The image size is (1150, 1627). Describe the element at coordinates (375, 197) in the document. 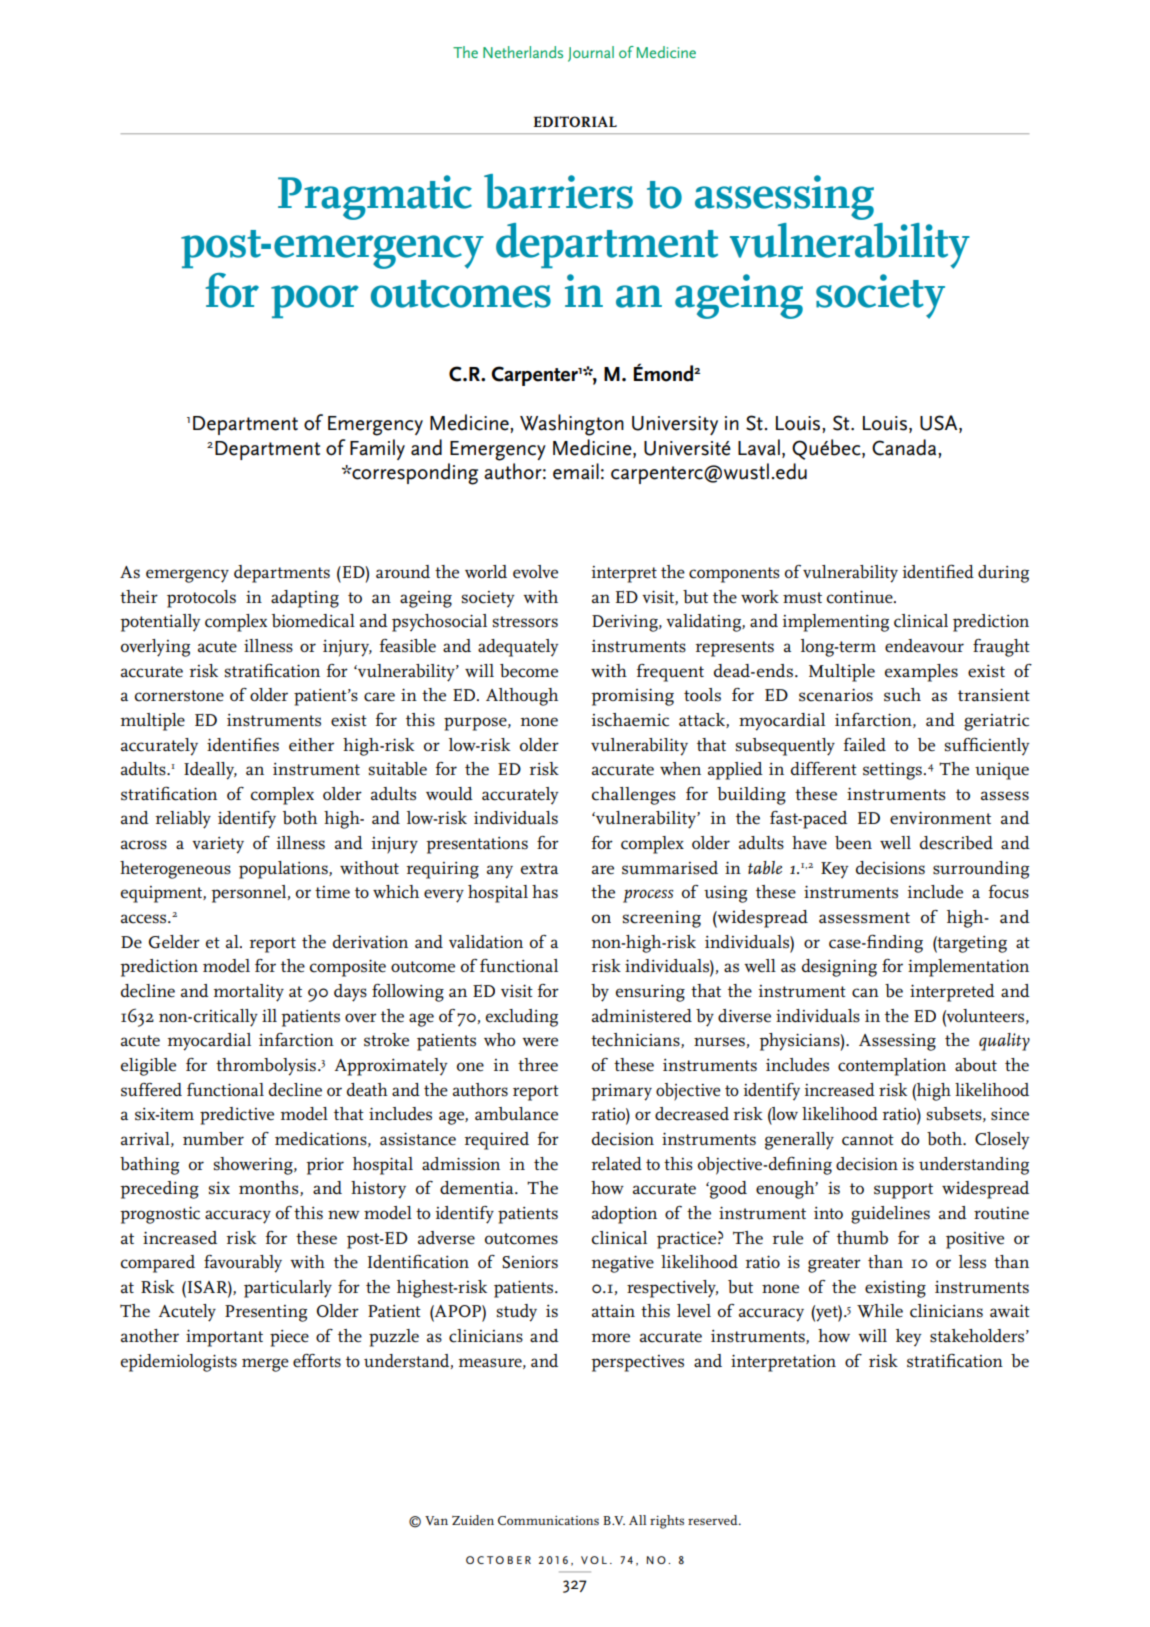

I see `Pragmatic` at that location.
